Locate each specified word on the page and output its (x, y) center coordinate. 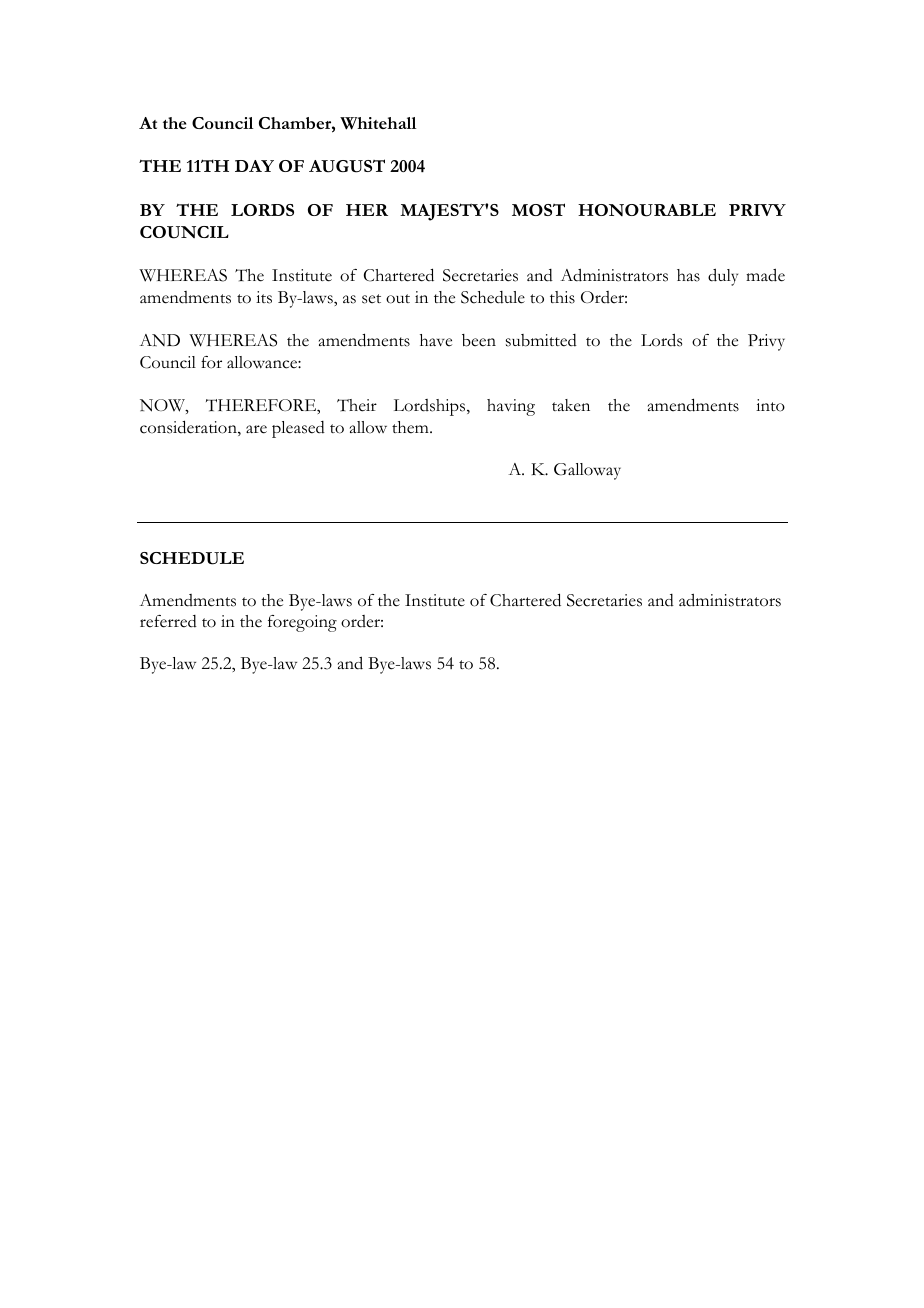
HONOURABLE (647, 210)
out (398, 299)
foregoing (302, 623)
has (688, 275)
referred (168, 621)
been (479, 340)
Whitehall (378, 123)
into (770, 405)
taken (571, 405)
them (411, 427)
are (256, 429)
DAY (254, 166)
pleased (298, 429)
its (264, 297)
